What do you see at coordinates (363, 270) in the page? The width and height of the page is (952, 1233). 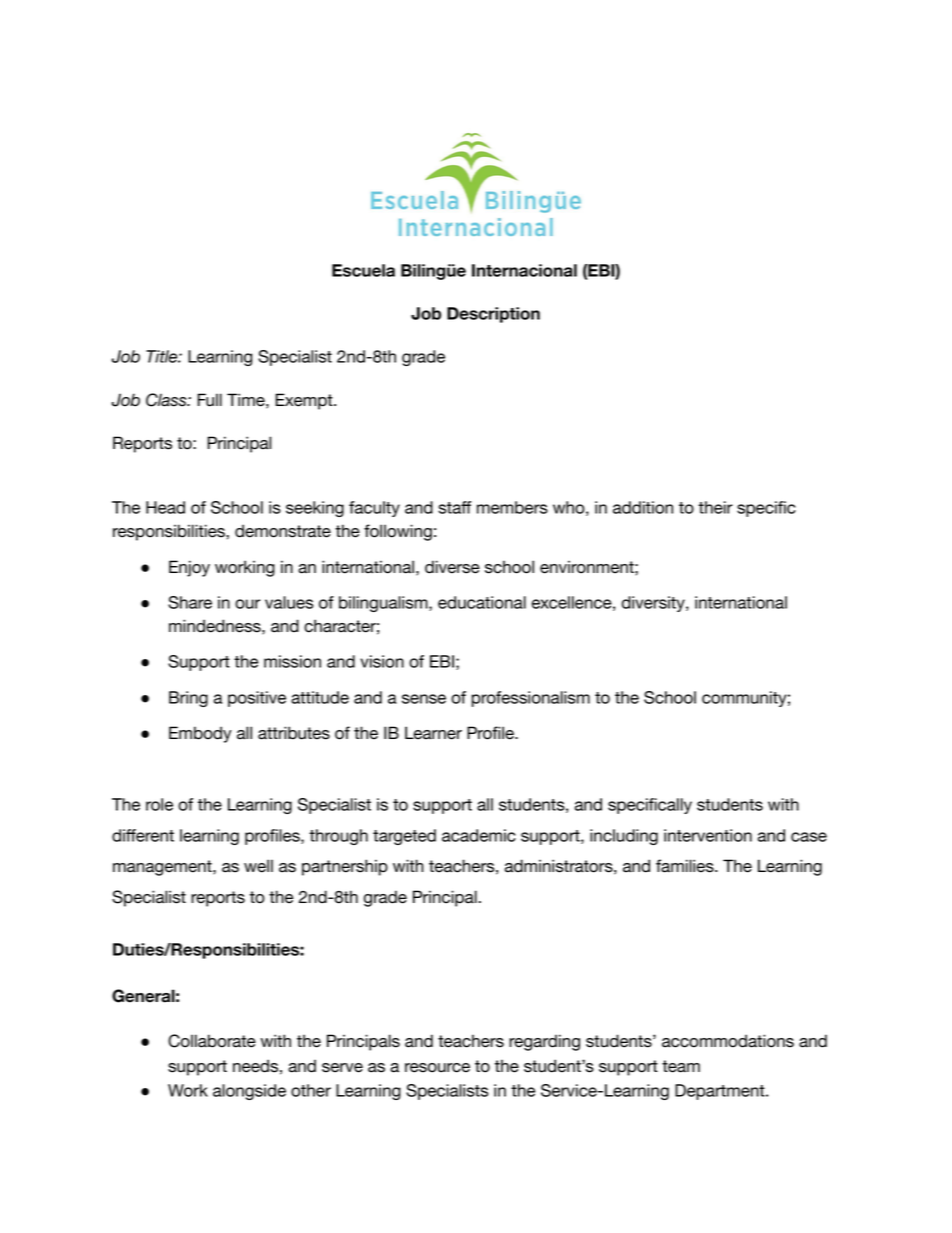 I see `Escuela` at bounding box center [363, 270].
